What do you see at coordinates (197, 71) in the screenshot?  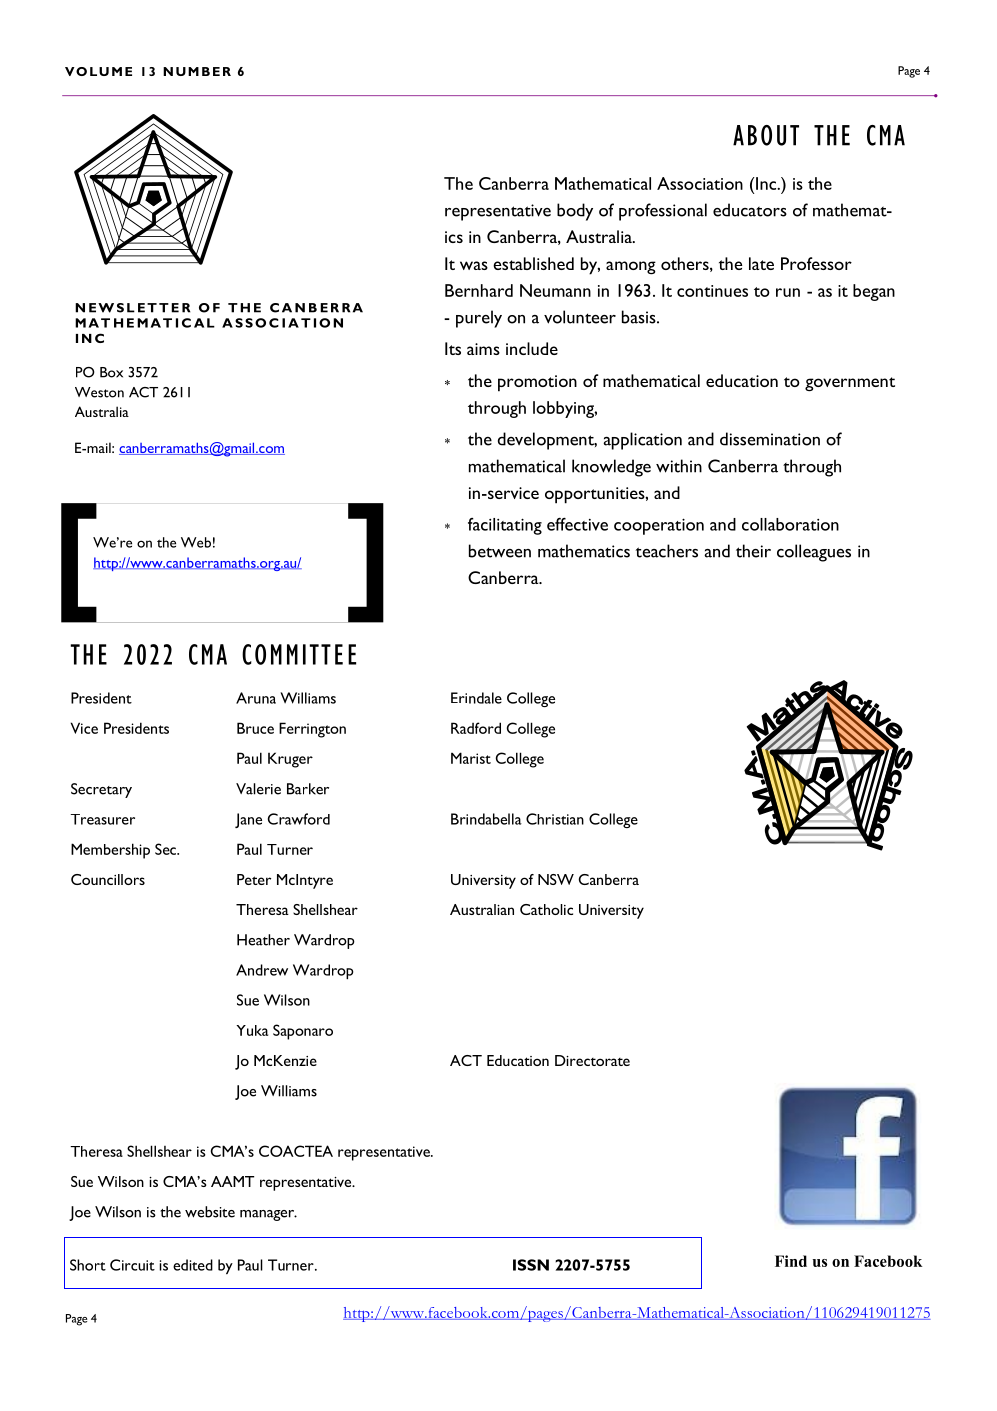 I see `NUMBER` at bounding box center [197, 71].
